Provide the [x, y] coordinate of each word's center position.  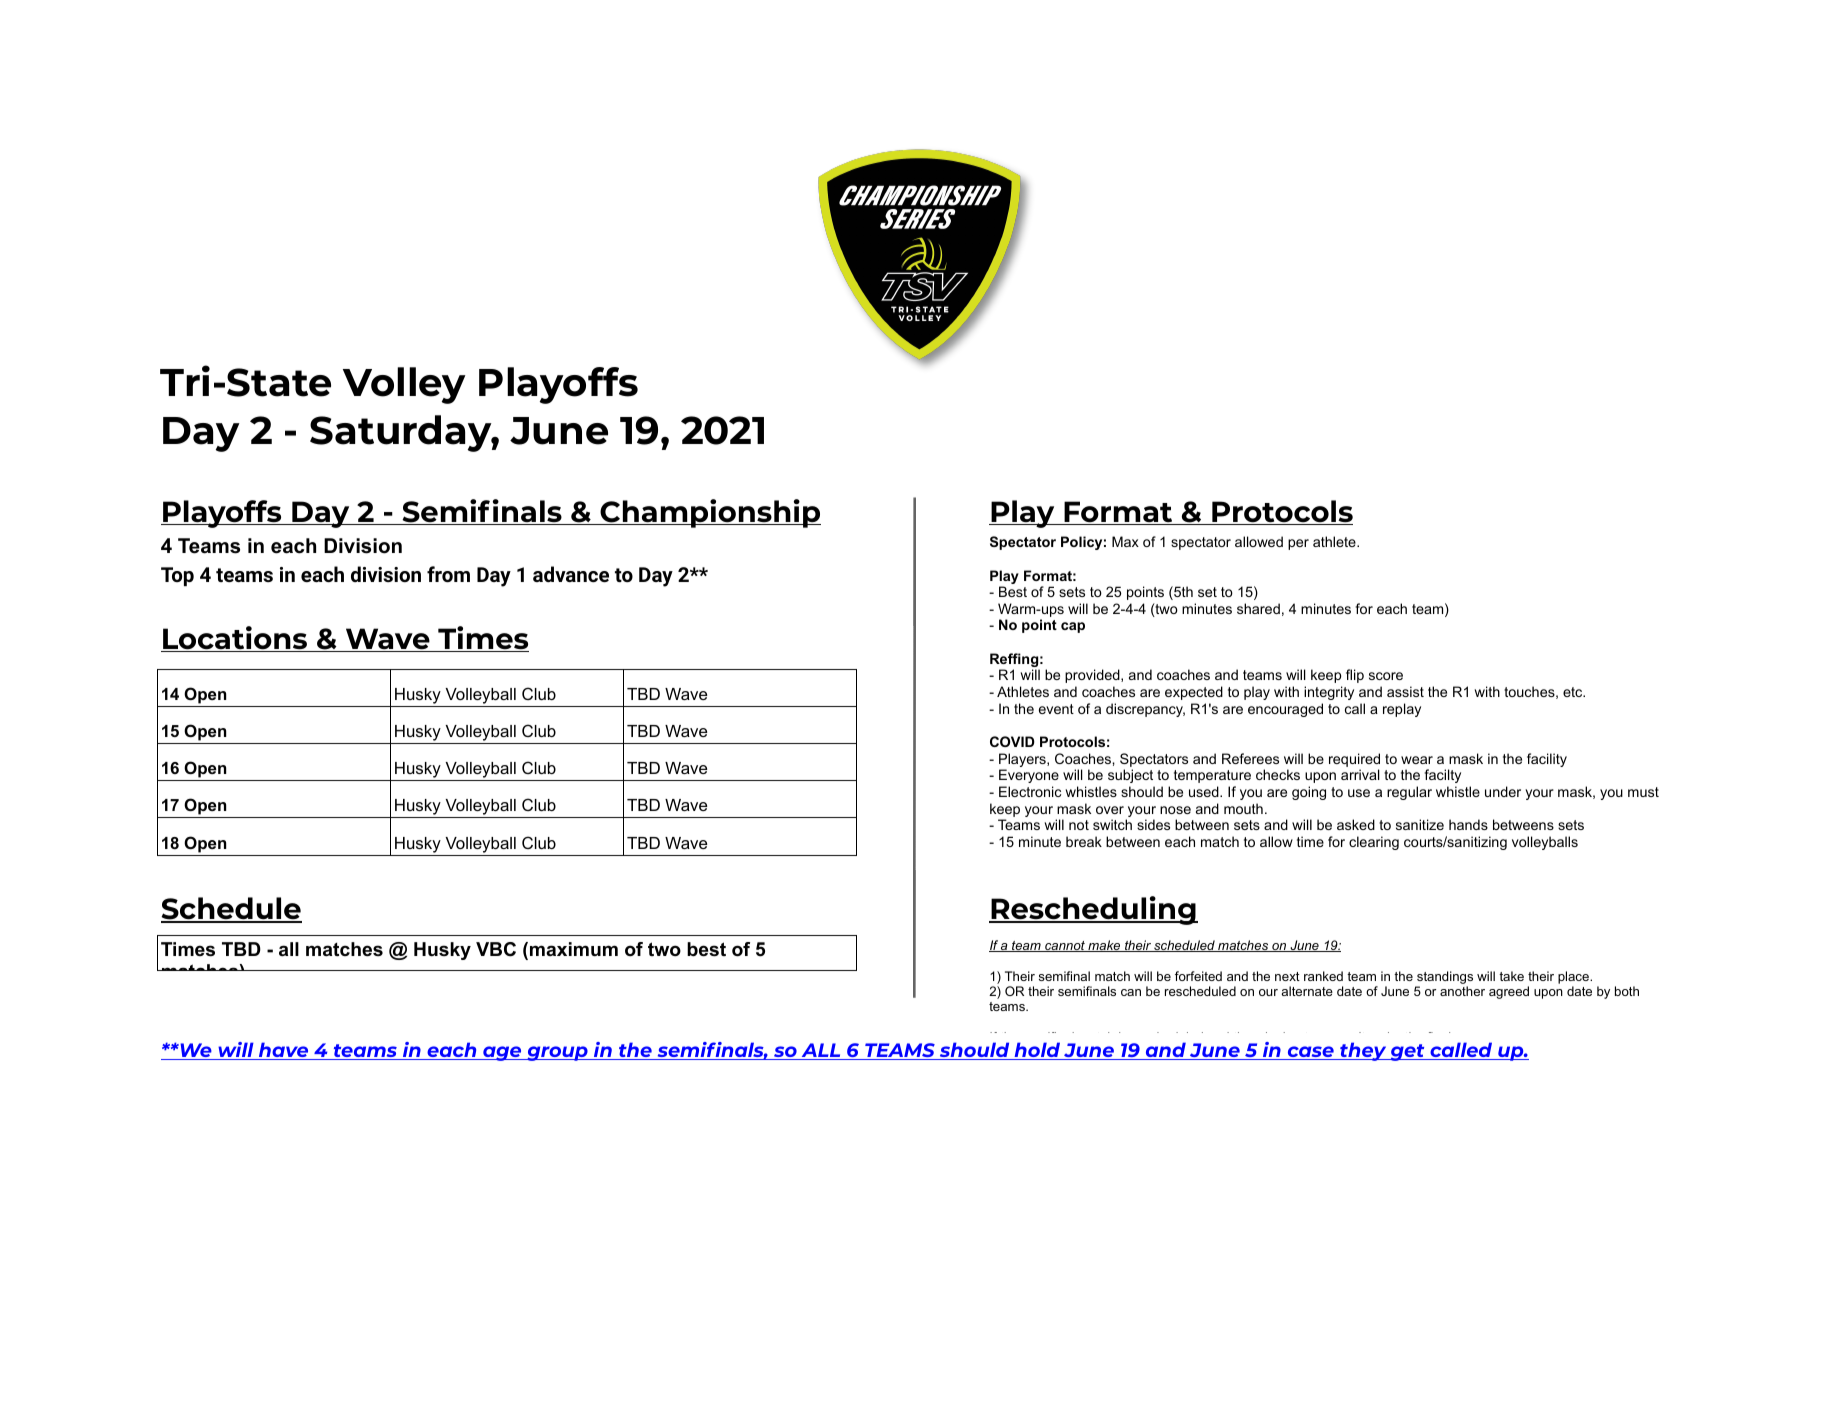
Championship [709, 513]
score [1386, 676]
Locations [235, 639]
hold [1037, 1051]
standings [1445, 977]
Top [177, 576]
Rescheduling [1093, 910]
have [284, 1051]
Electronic [1030, 791]
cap [1073, 627]
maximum [574, 949]
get [1407, 1052]
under [1503, 791]
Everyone [1029, 776]
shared [1258, 608]
